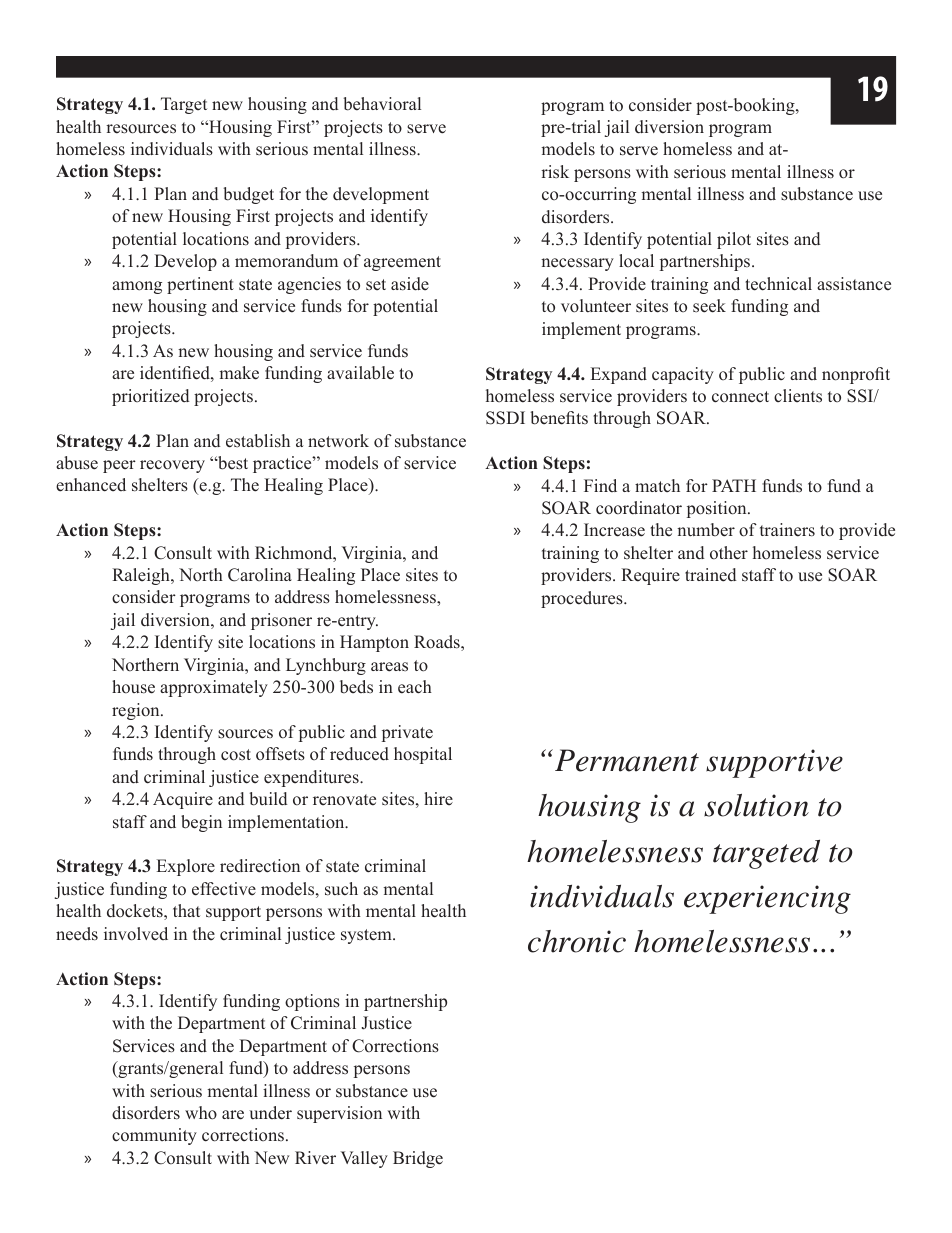  Describe the element at coordinates (154, 1136) in the screenshot. I see `community` at that location.
